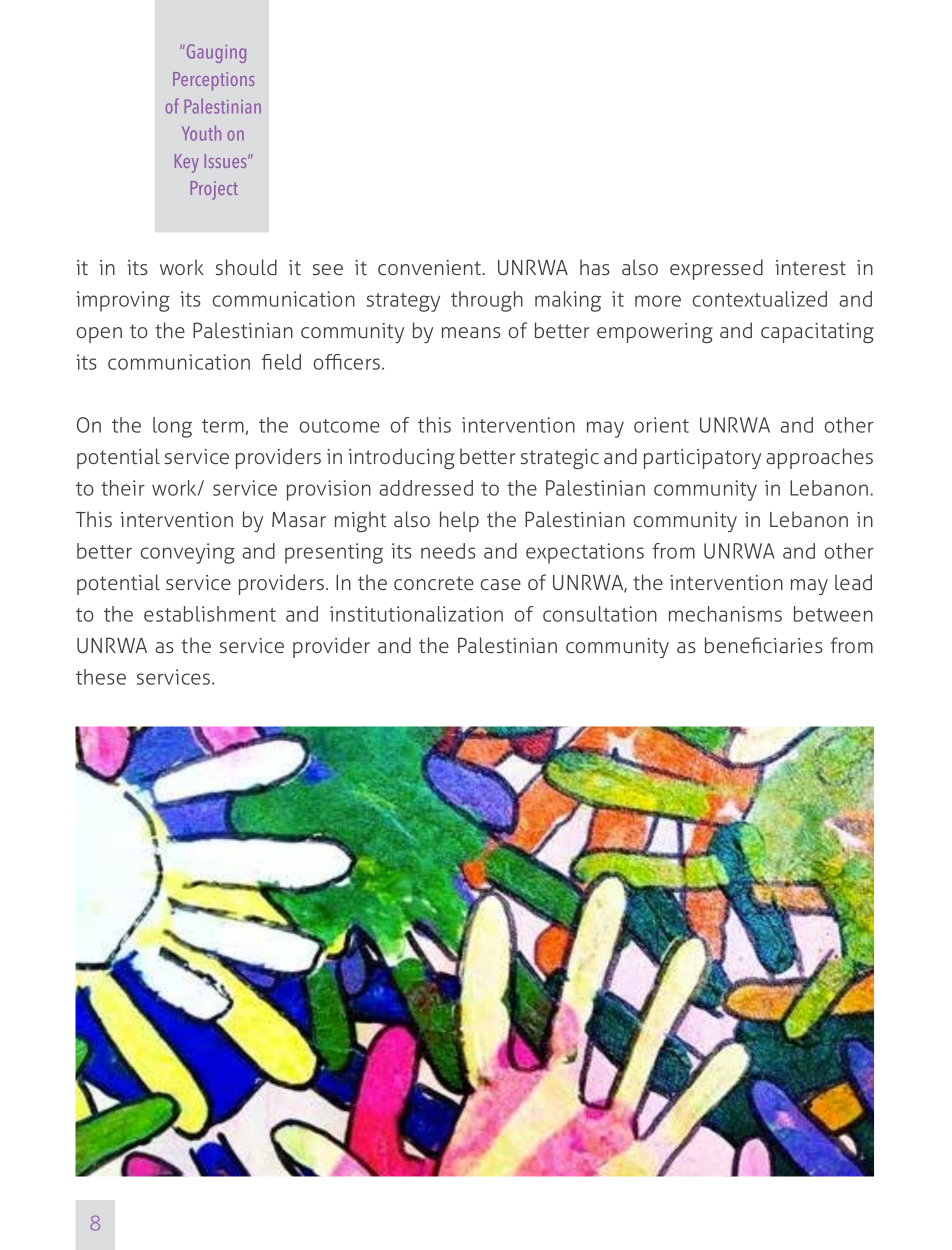 The image size is (952, 1250). I want to click on approaches, so click(819, 458).
